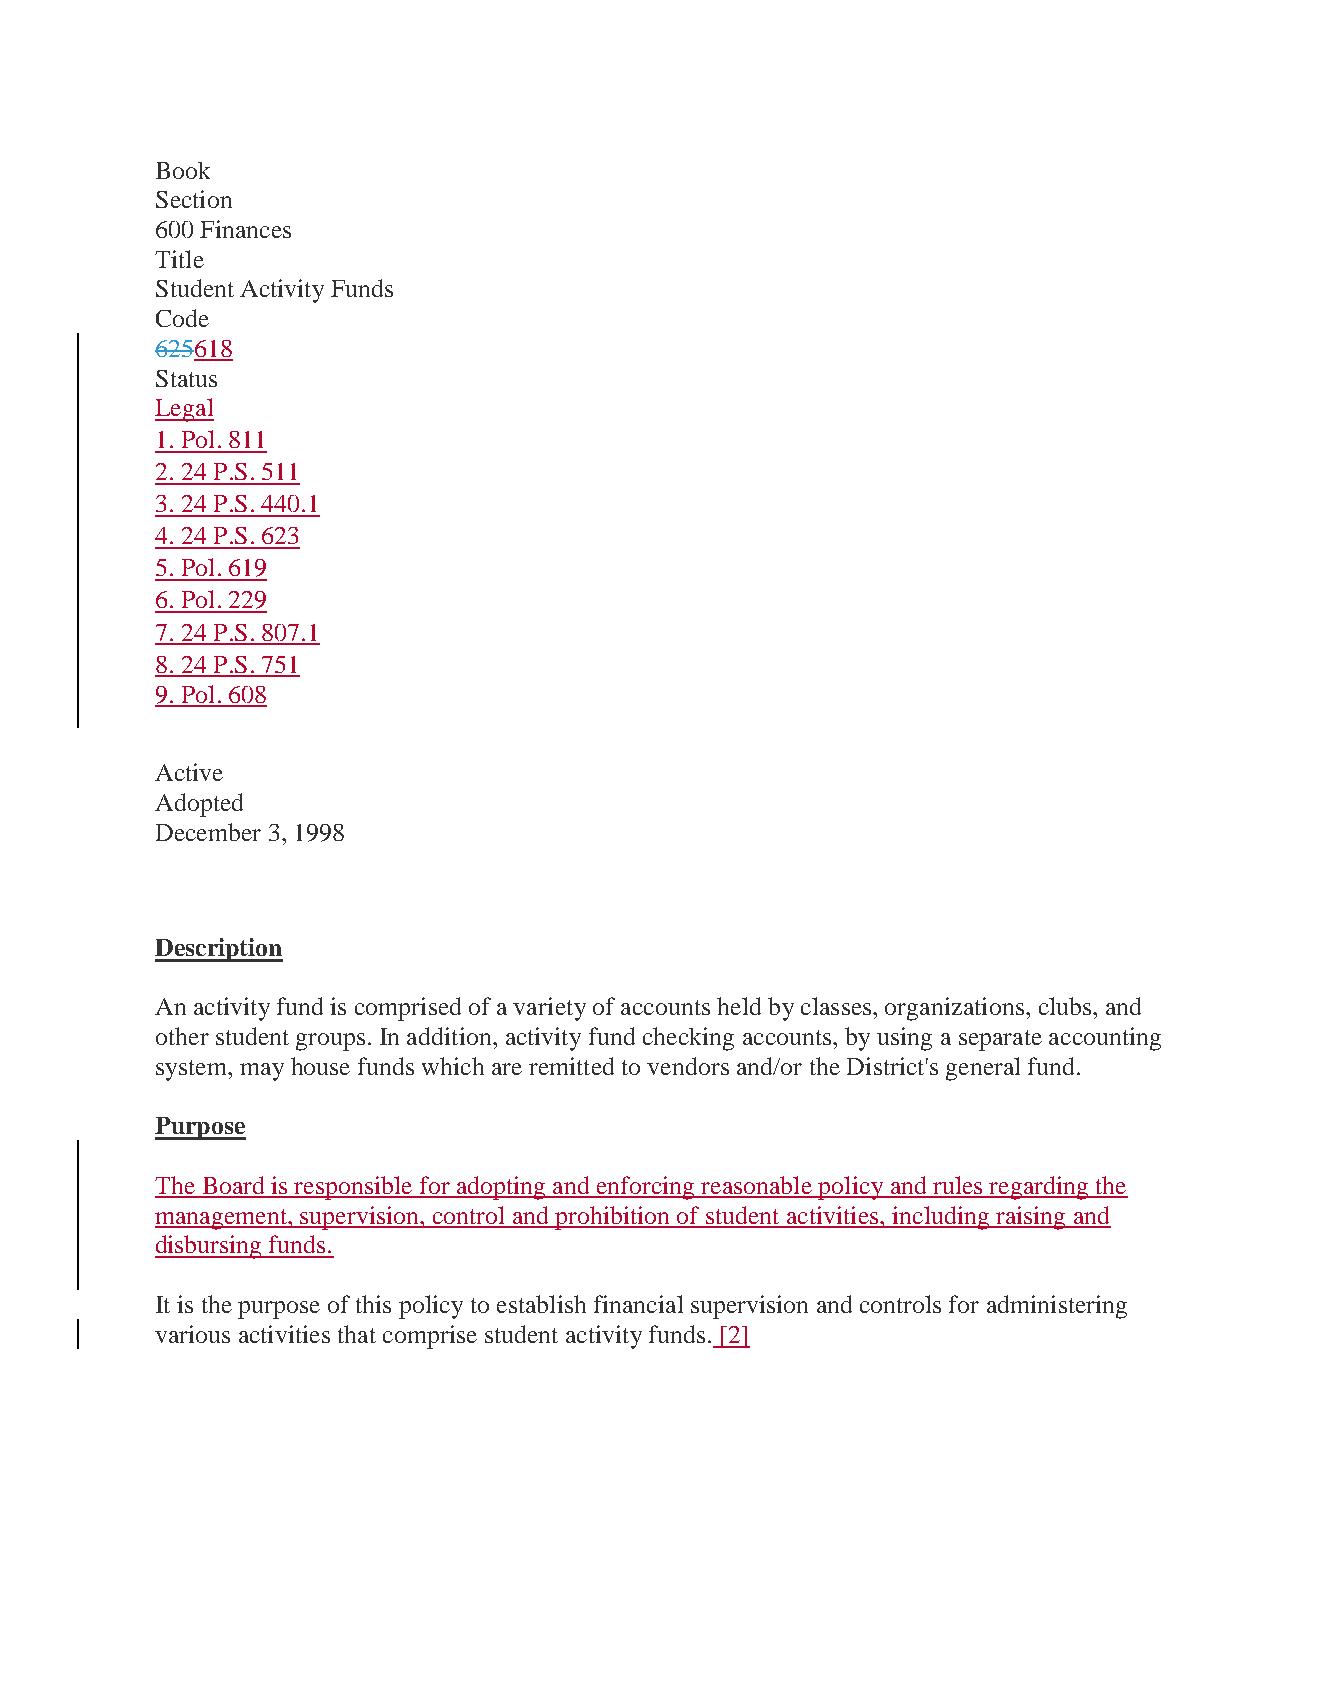 This screenshot has height=1705, width=1318. What do you see at coordinates (739, 1006) in the screenshot?
I see `held` at bounding box center [739, 1006].
